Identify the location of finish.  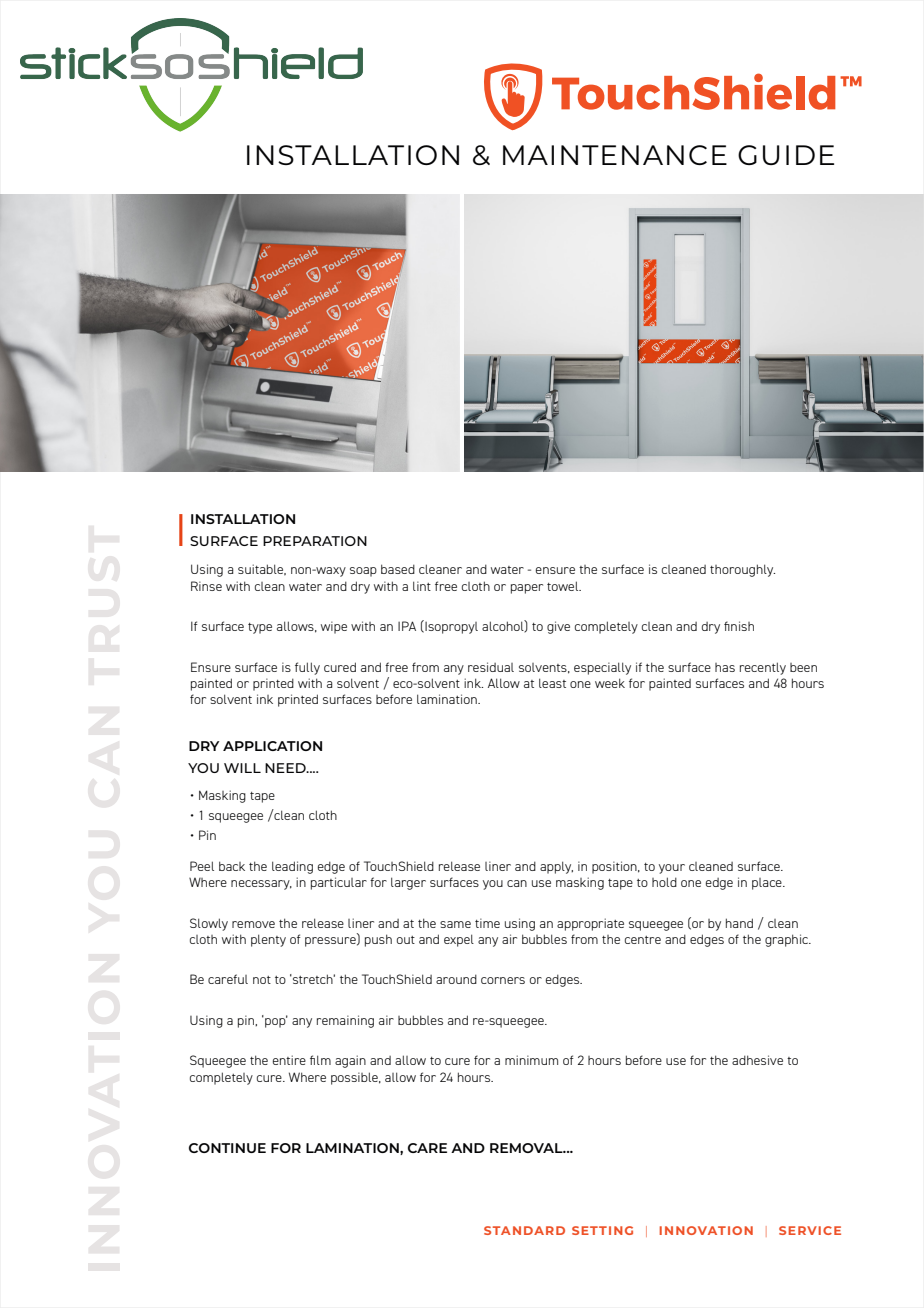
(739, 626).
